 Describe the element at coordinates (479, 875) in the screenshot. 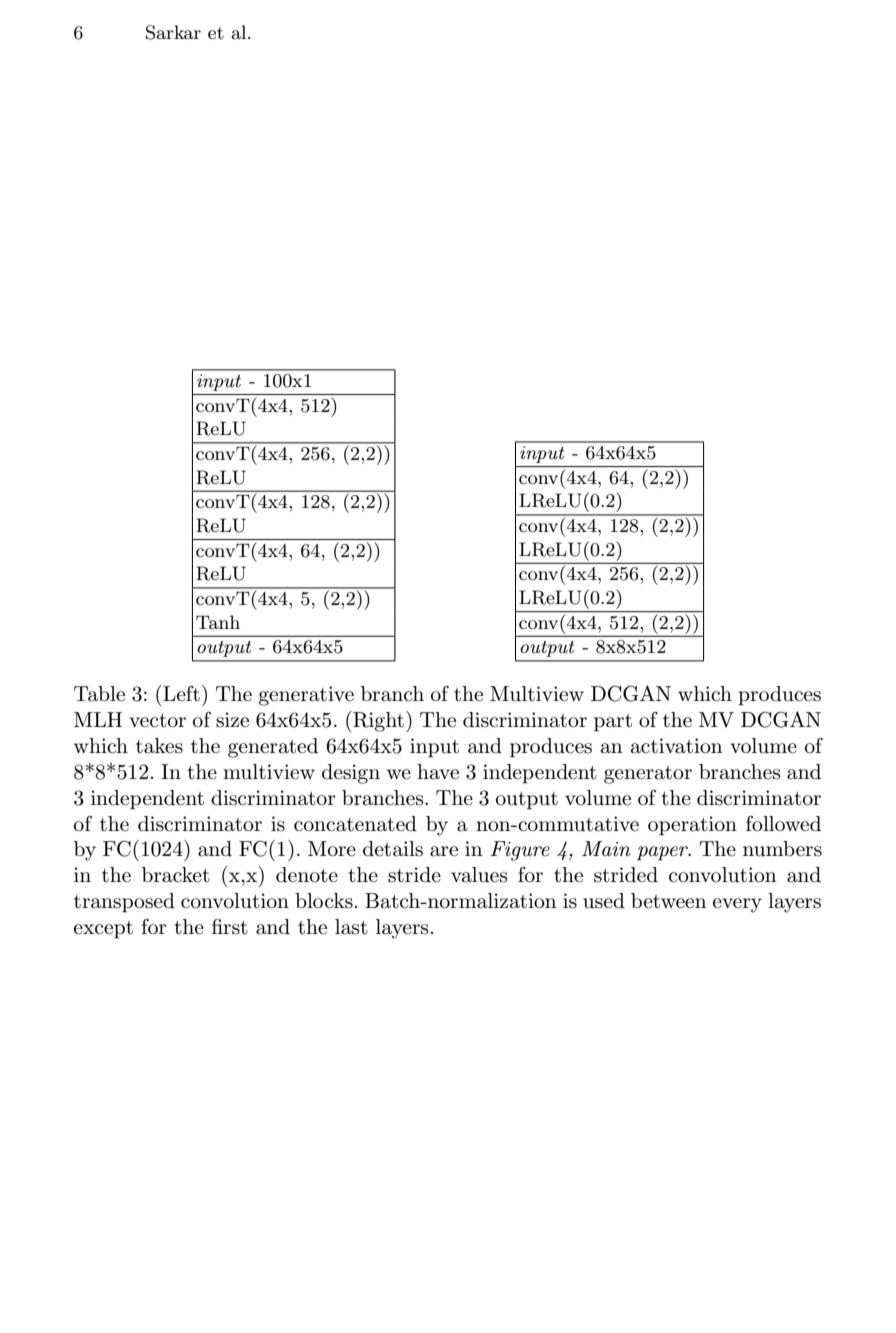

I see `values` at that location.
